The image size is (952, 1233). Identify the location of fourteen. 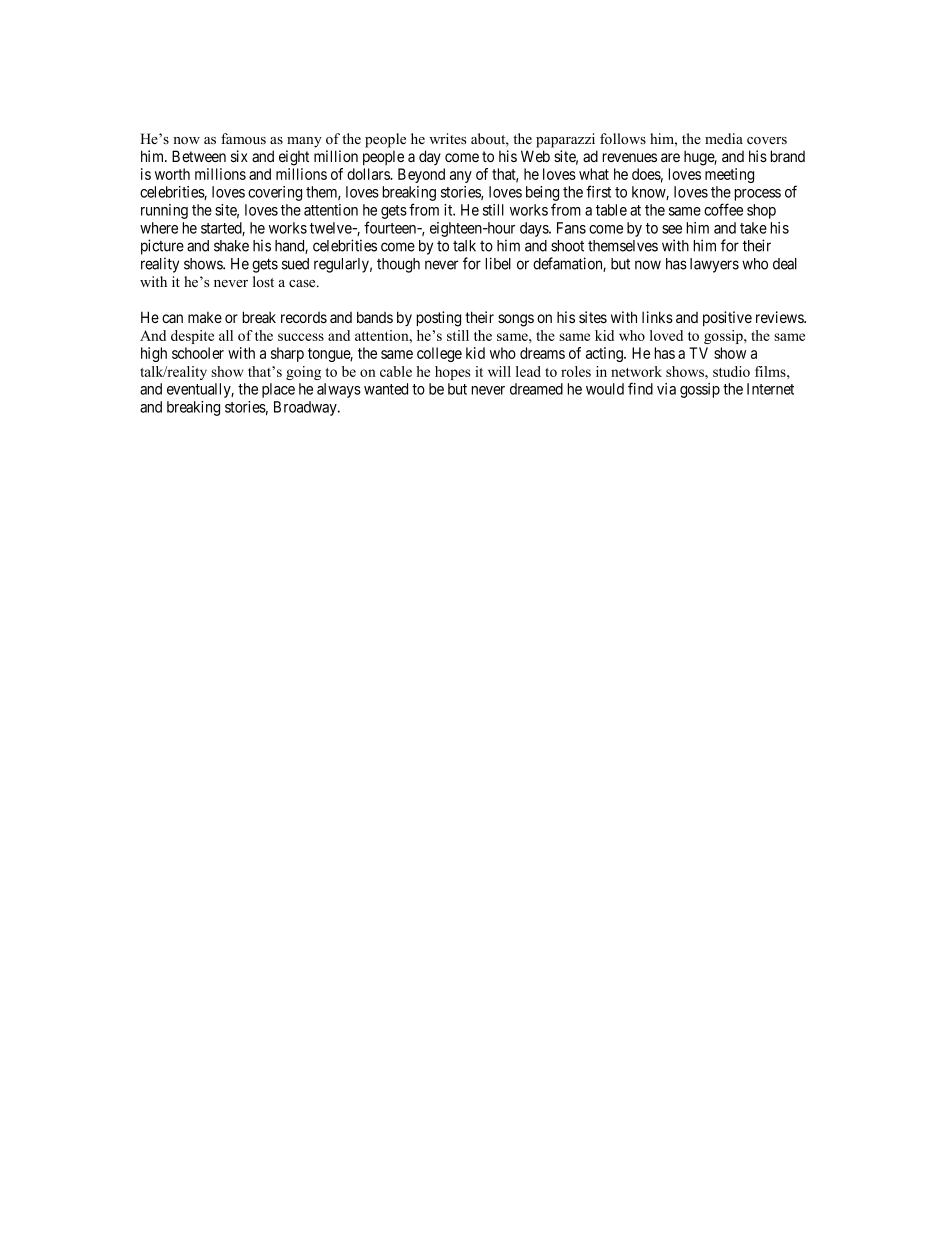
(391, 227).
